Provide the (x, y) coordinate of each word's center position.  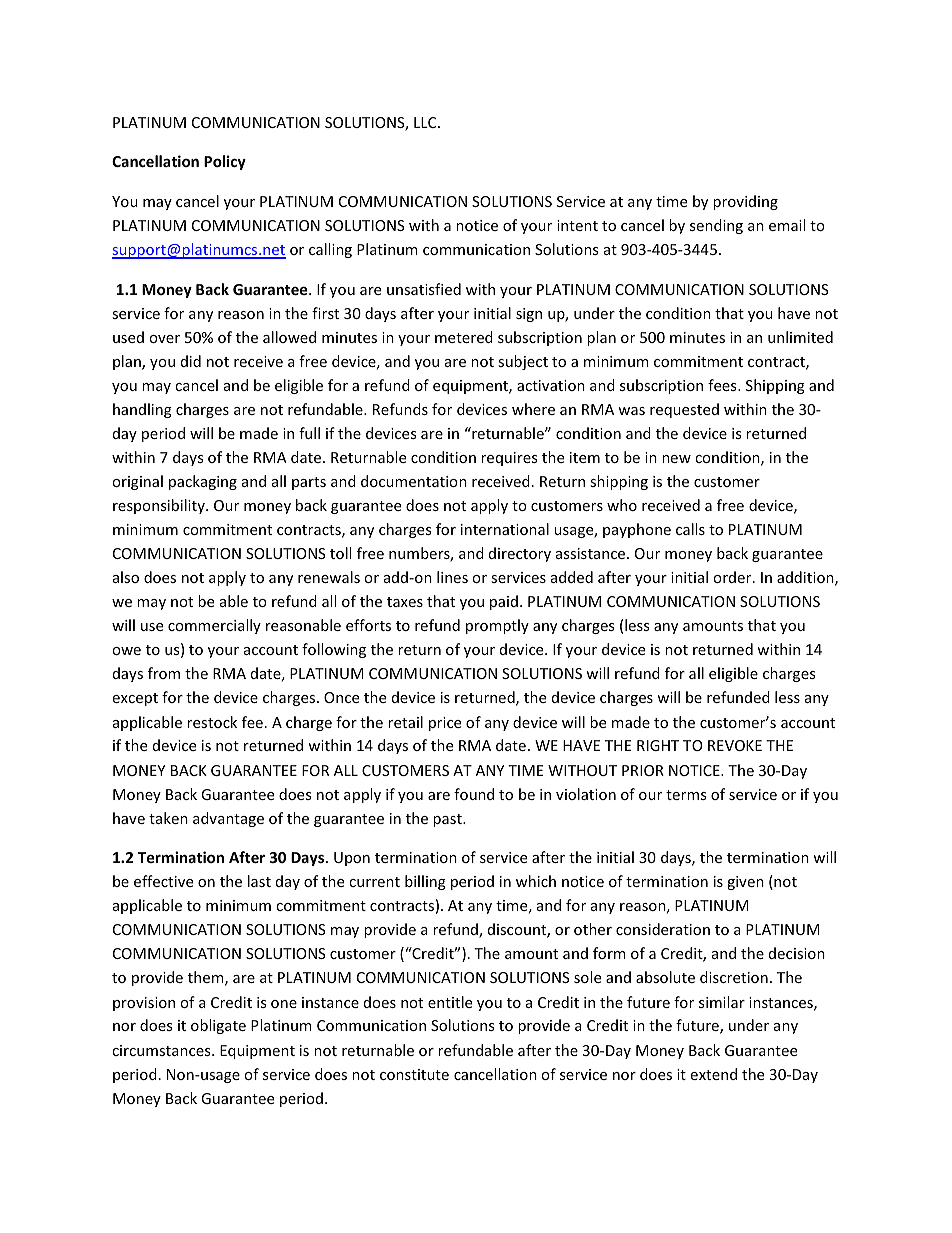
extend (714, 1074)
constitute (414, 1074)
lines (452, 577)
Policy (225, 162)
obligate (218, 1026)
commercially (214, 626)
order (733, 577)
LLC (426, 122)
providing (745, 202)
